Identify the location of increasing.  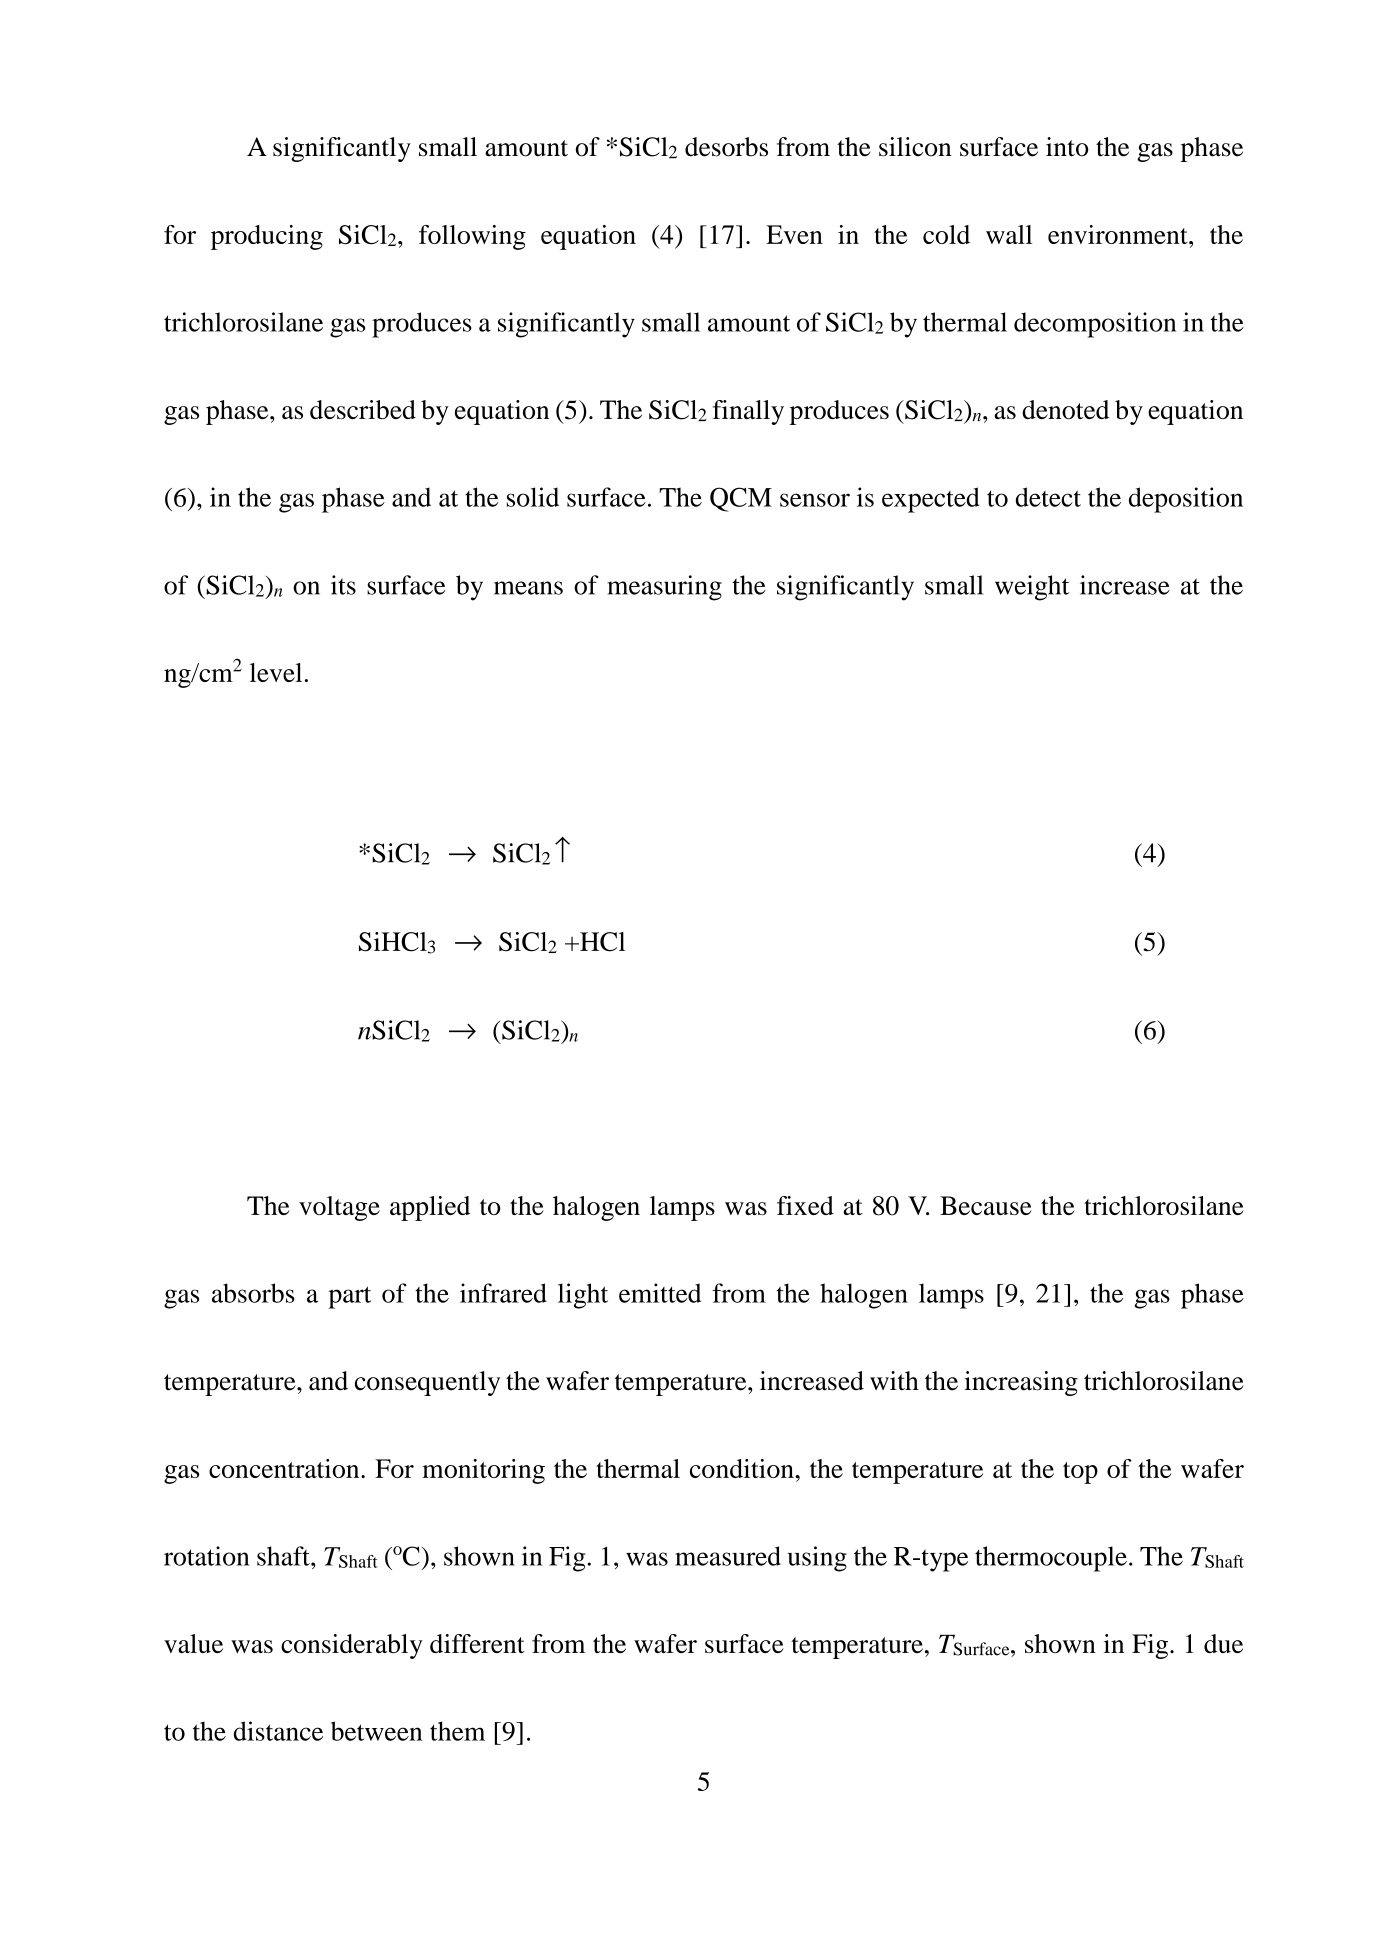
(1021, 1383).
